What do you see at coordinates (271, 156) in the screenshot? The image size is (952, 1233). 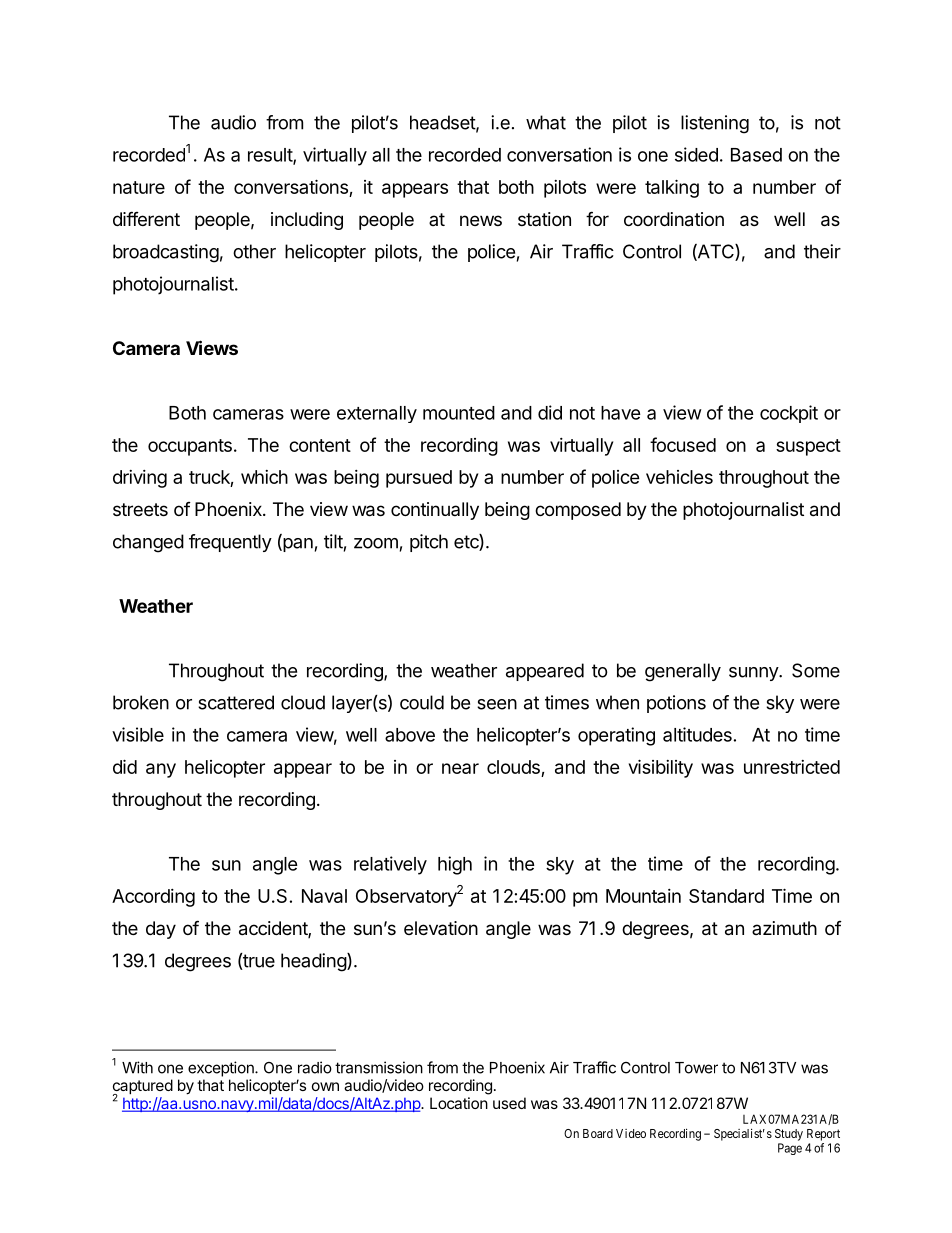 I see `result` at bounding box center [271, 156].
